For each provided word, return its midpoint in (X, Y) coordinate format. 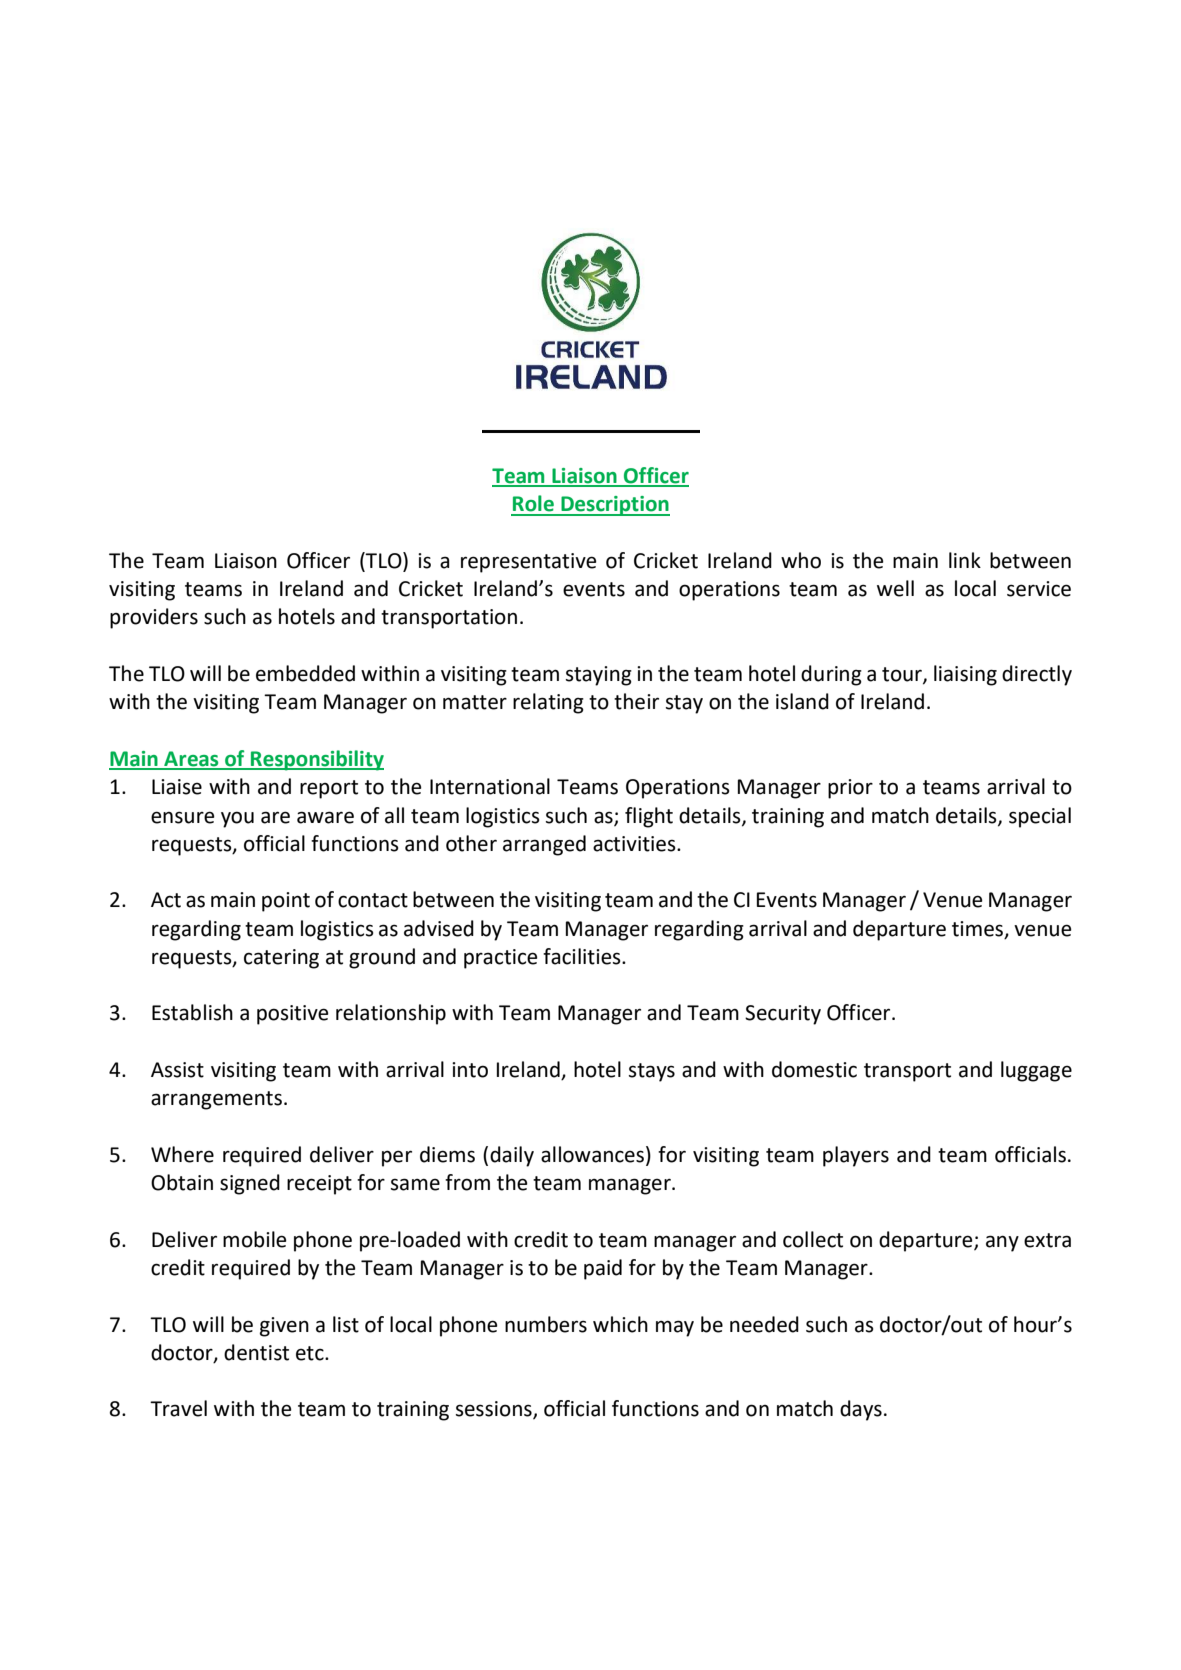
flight (649, 817)
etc (311, 1353)
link (965, 560)
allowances (592, 1154)
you (237, 819)
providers (154, 618)
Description (614, 506)
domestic (814, 1069)
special (1040, 817)
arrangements (218, 1100)
